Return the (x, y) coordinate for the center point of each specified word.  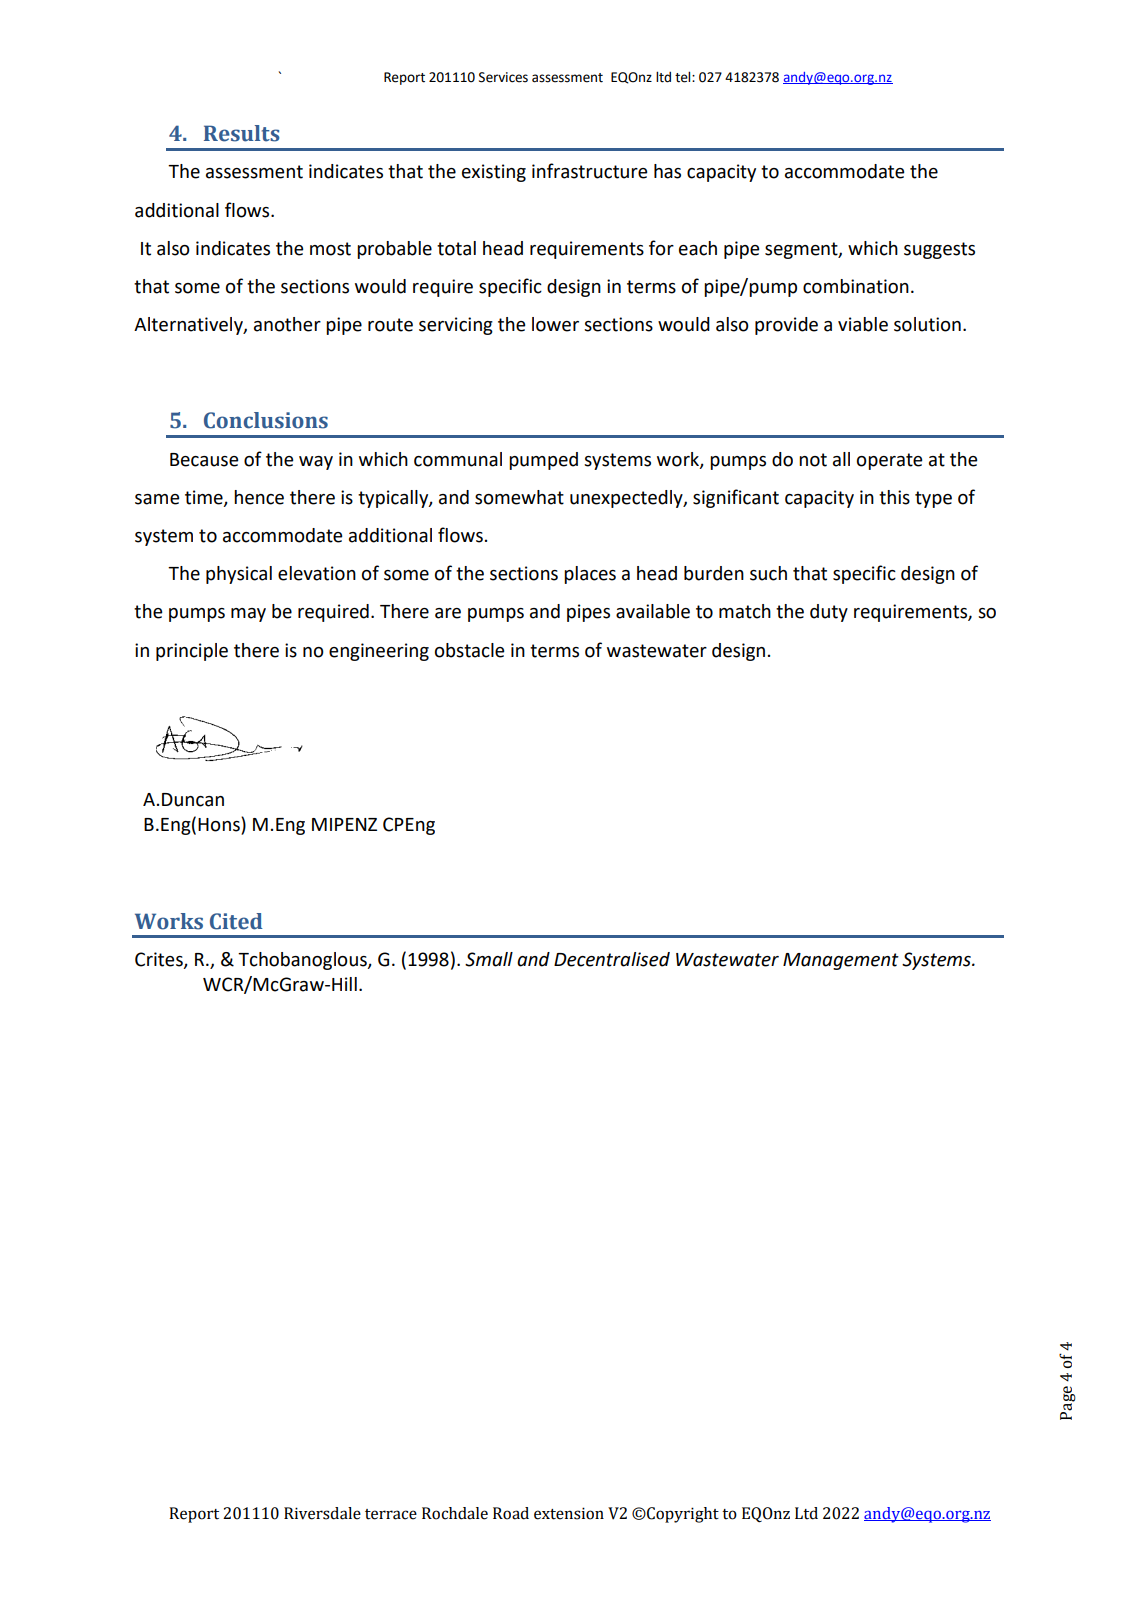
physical (239, 575)
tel (684, 77)
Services (503, 77)
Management (841, 961)
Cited (236, 921)
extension (569, 1513)
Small (489, 959)
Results (242, 133)
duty (829, 613)
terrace (391, 1514)
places (590, 575)
